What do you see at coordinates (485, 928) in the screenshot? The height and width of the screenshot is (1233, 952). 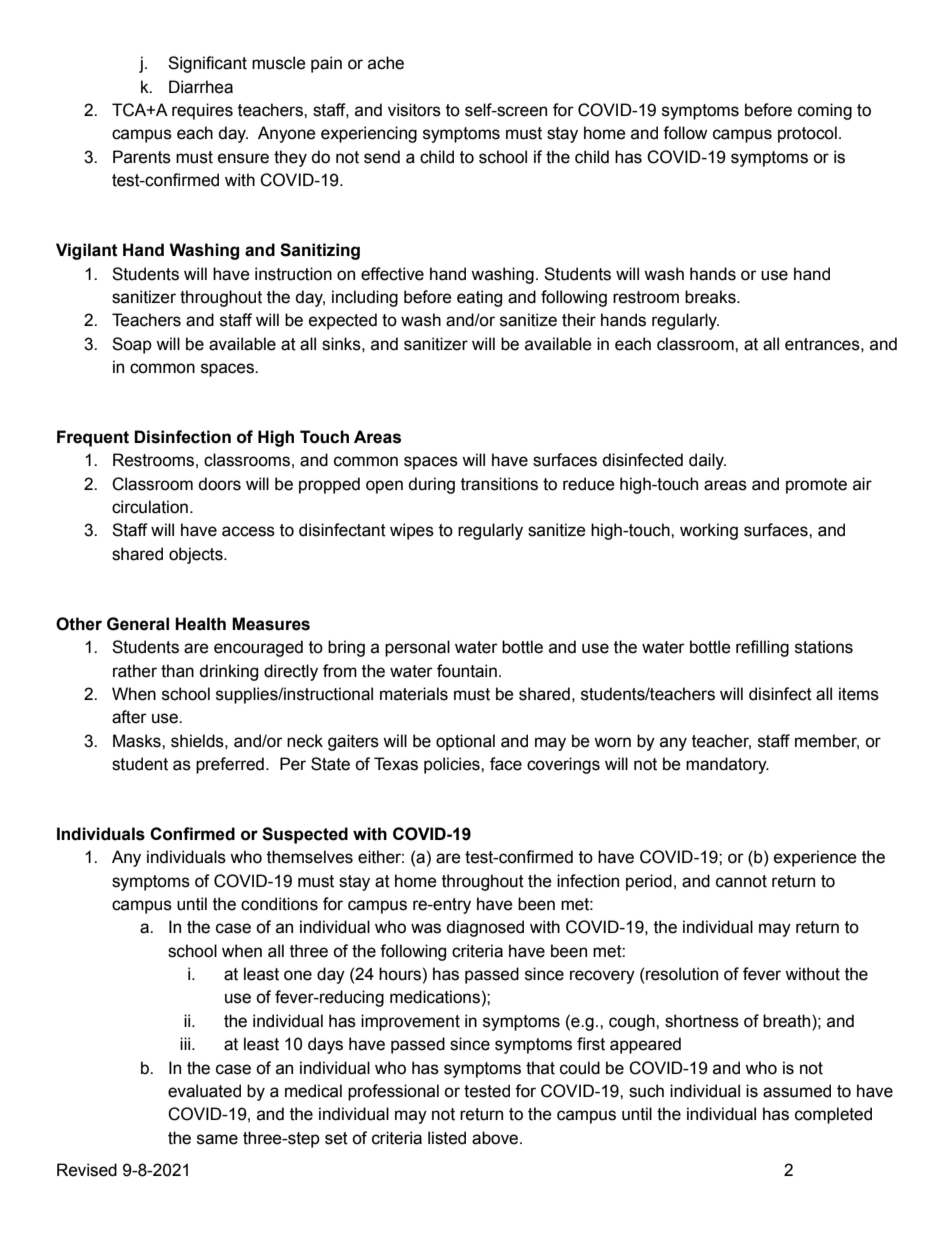 I see `diagnosed` at bounding box center [485, 928].
